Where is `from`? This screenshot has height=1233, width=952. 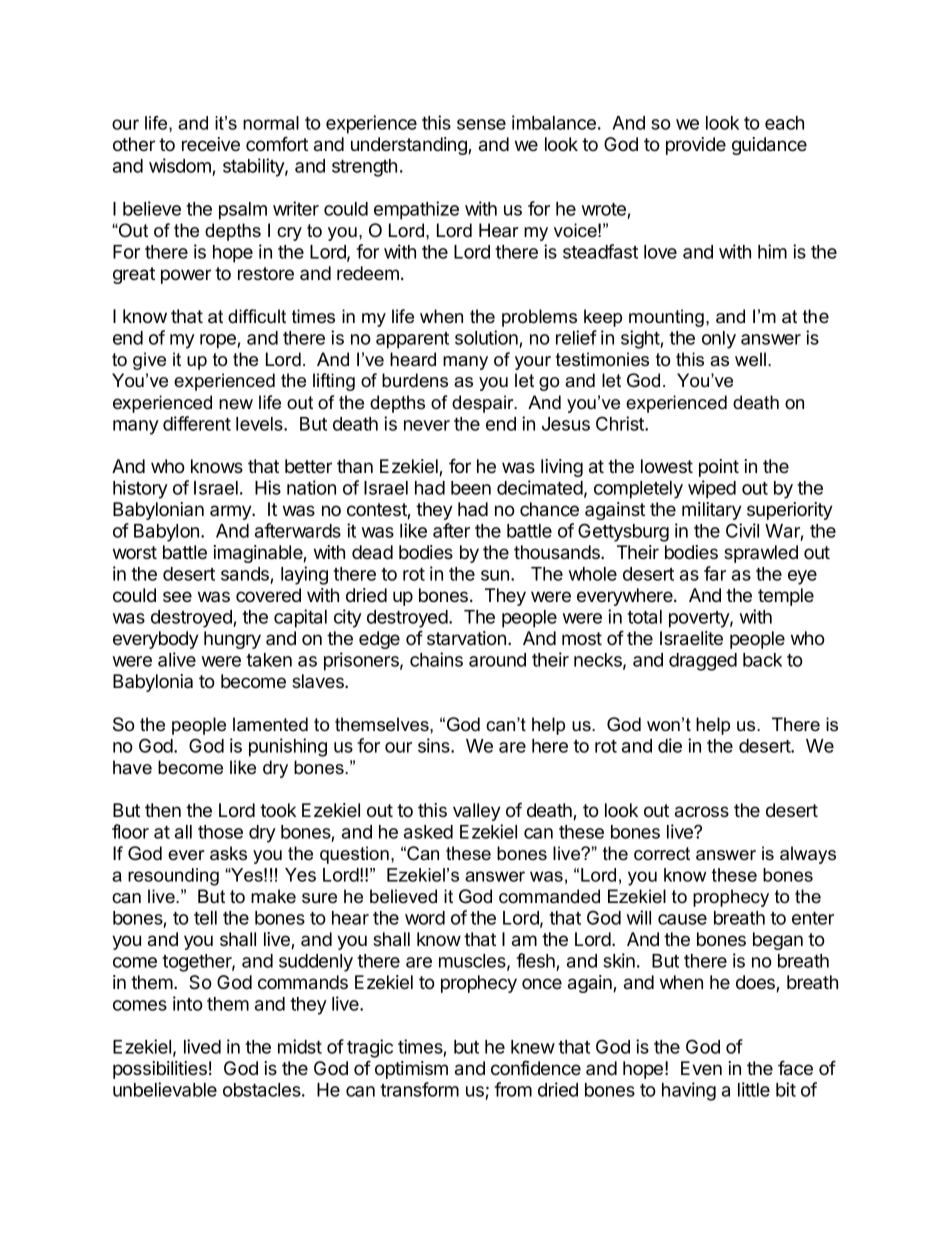 from is located at coordinates (513, 1089).
